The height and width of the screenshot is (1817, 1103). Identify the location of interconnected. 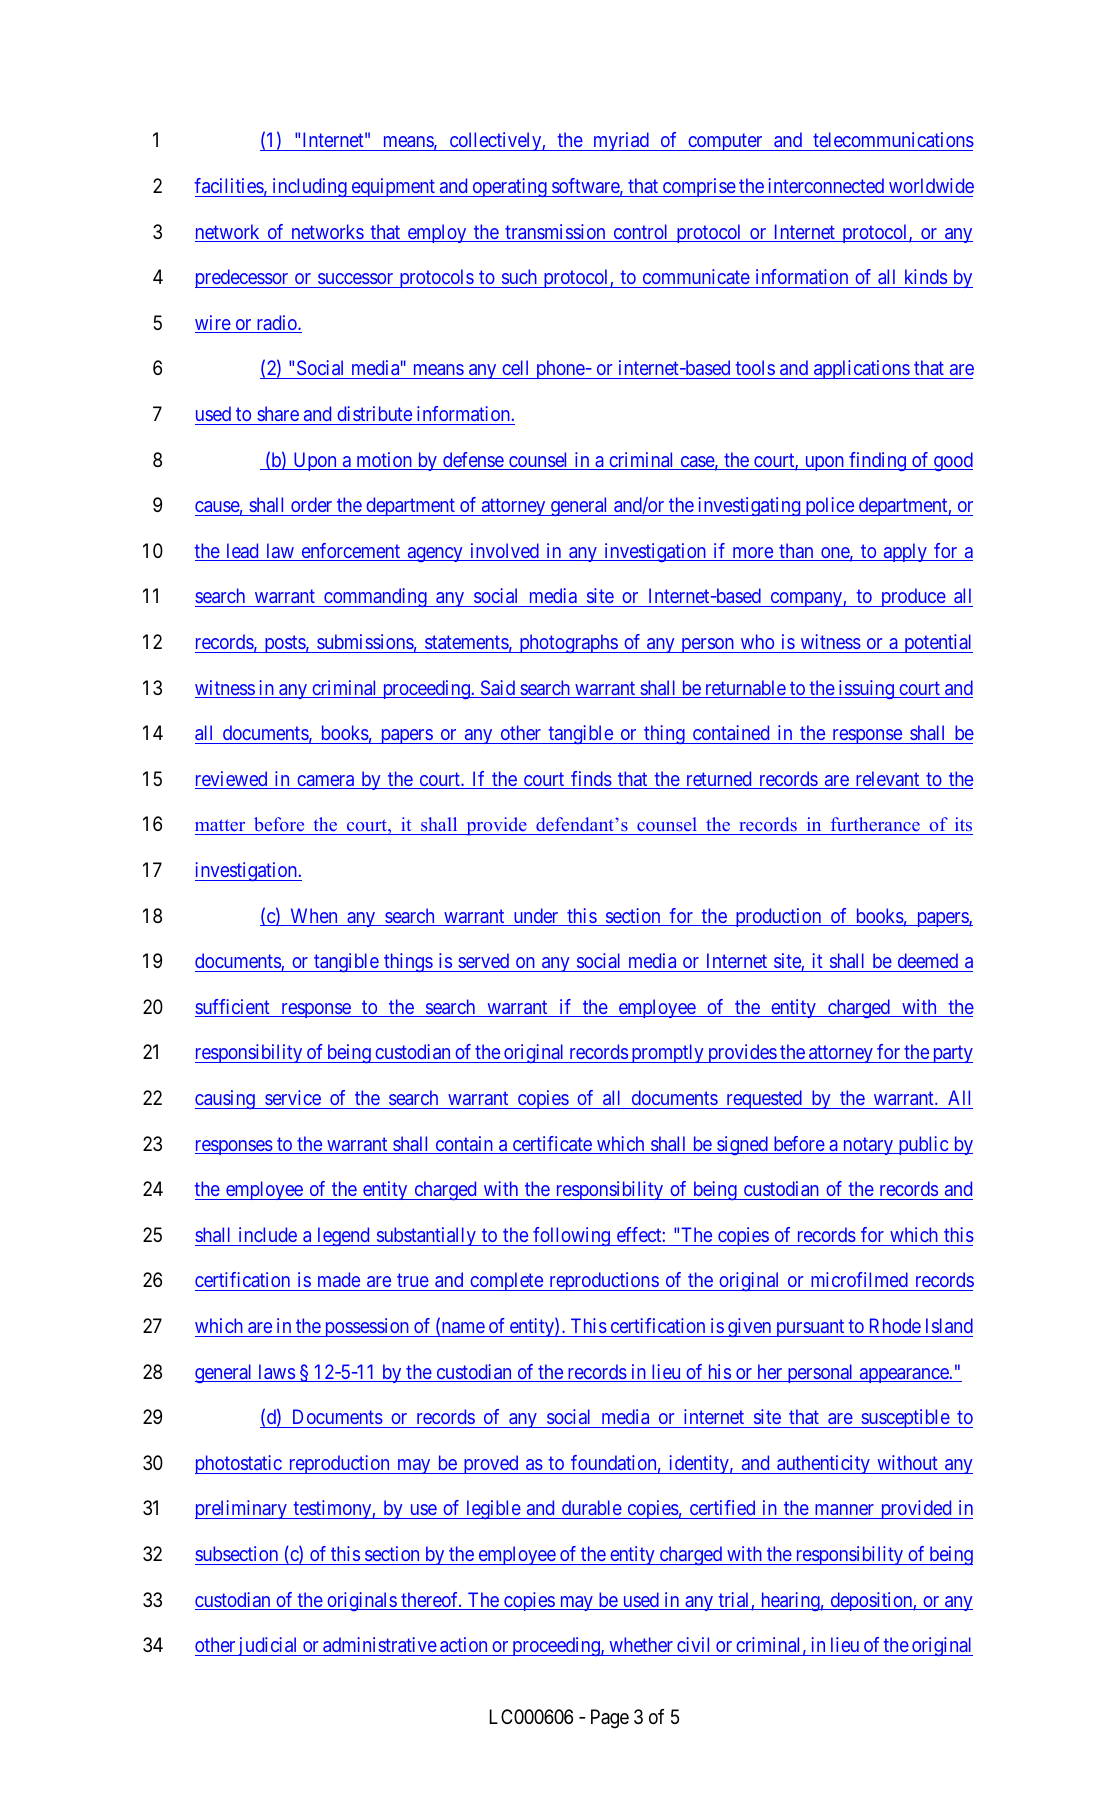
(826, 185).
